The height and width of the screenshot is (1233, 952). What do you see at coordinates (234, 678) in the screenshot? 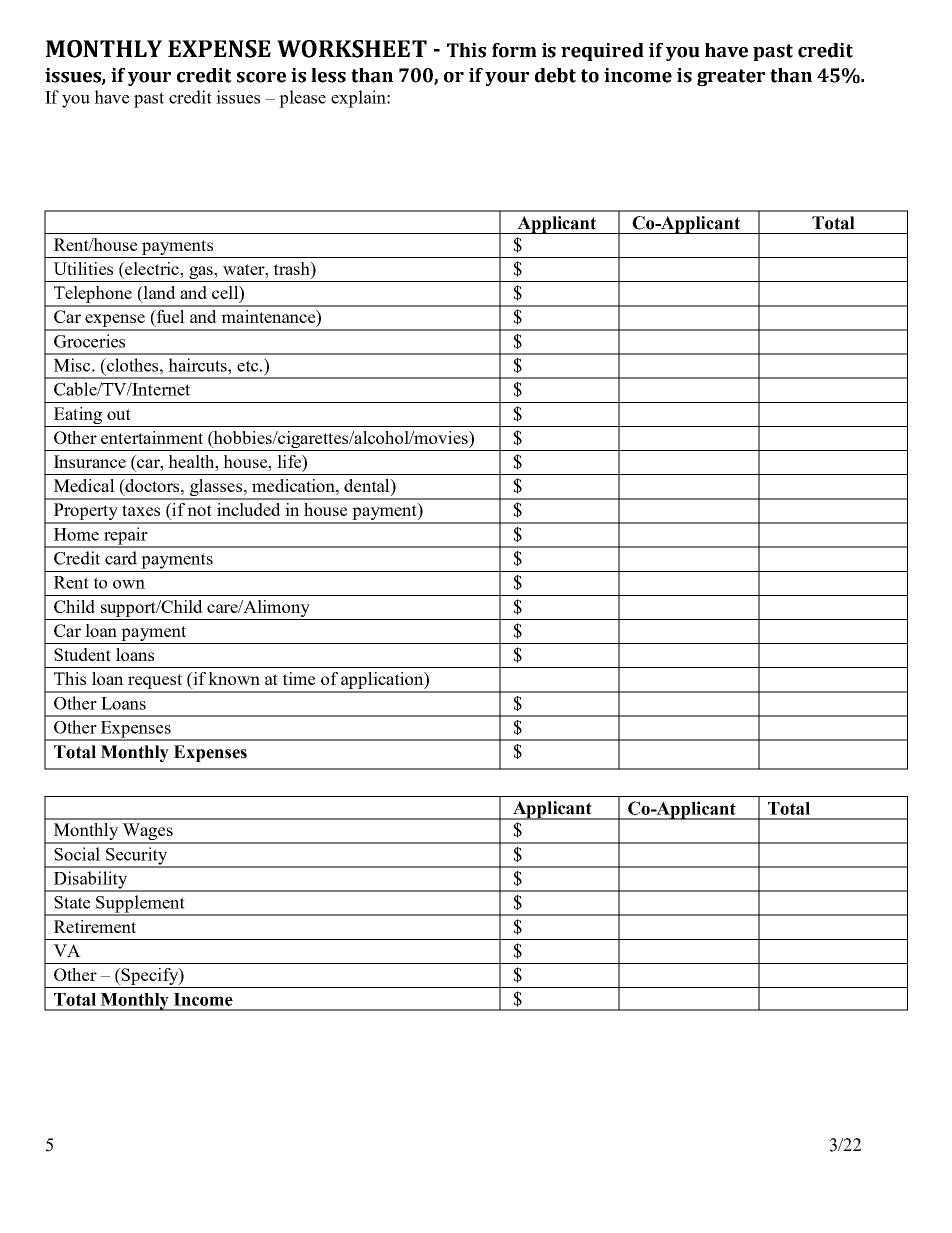
I see `known` at bounding box center [234, 678].
